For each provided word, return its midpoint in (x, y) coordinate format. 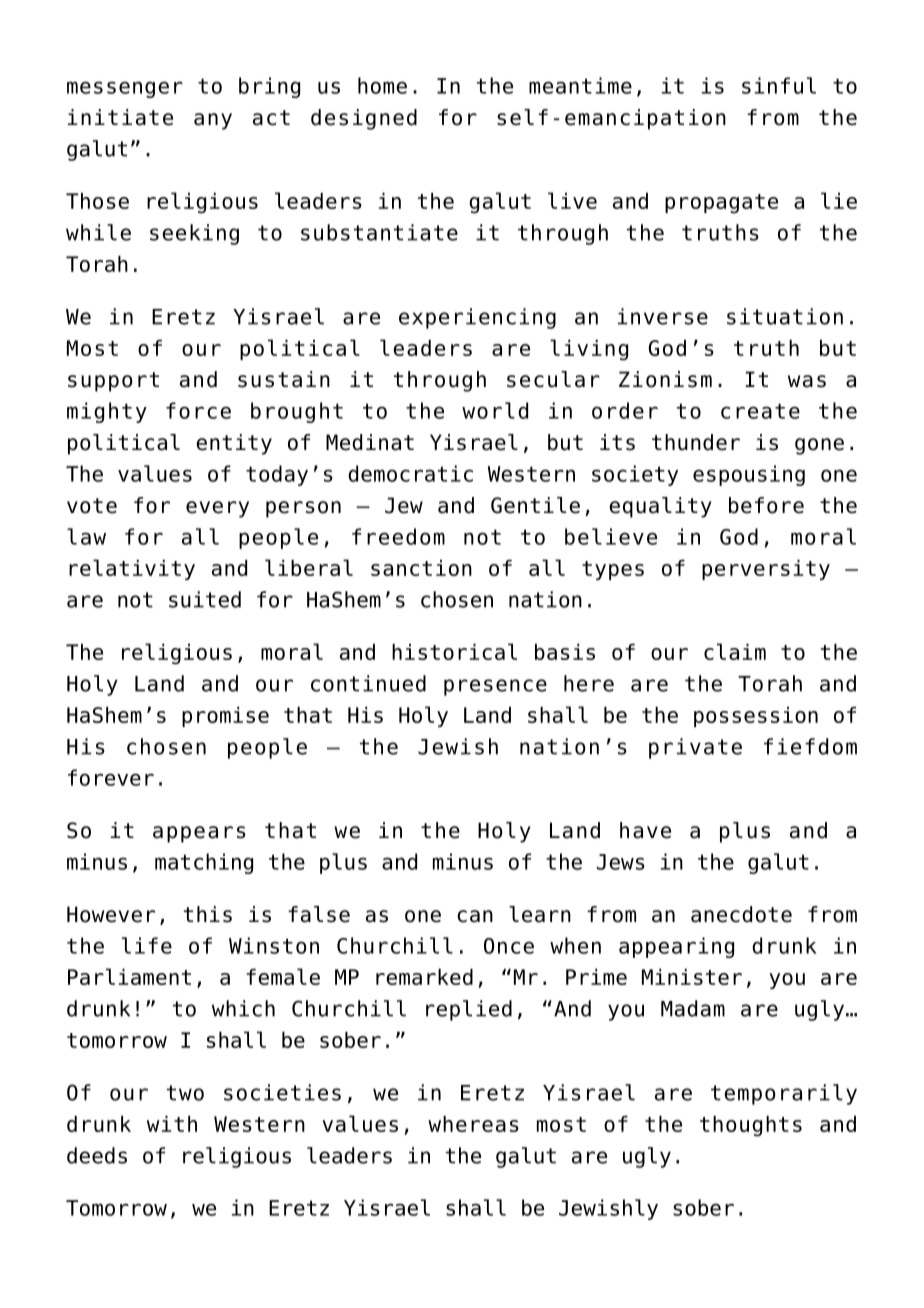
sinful (779, 85)
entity (234, 444)
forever (111, 777)
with (172, 1124)
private (695, 748)
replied (469, 1010)
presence (495, 687)
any (213, 121)
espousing (749, 475)
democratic (410, 473)
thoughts (751, 1126)
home (382, 85)
